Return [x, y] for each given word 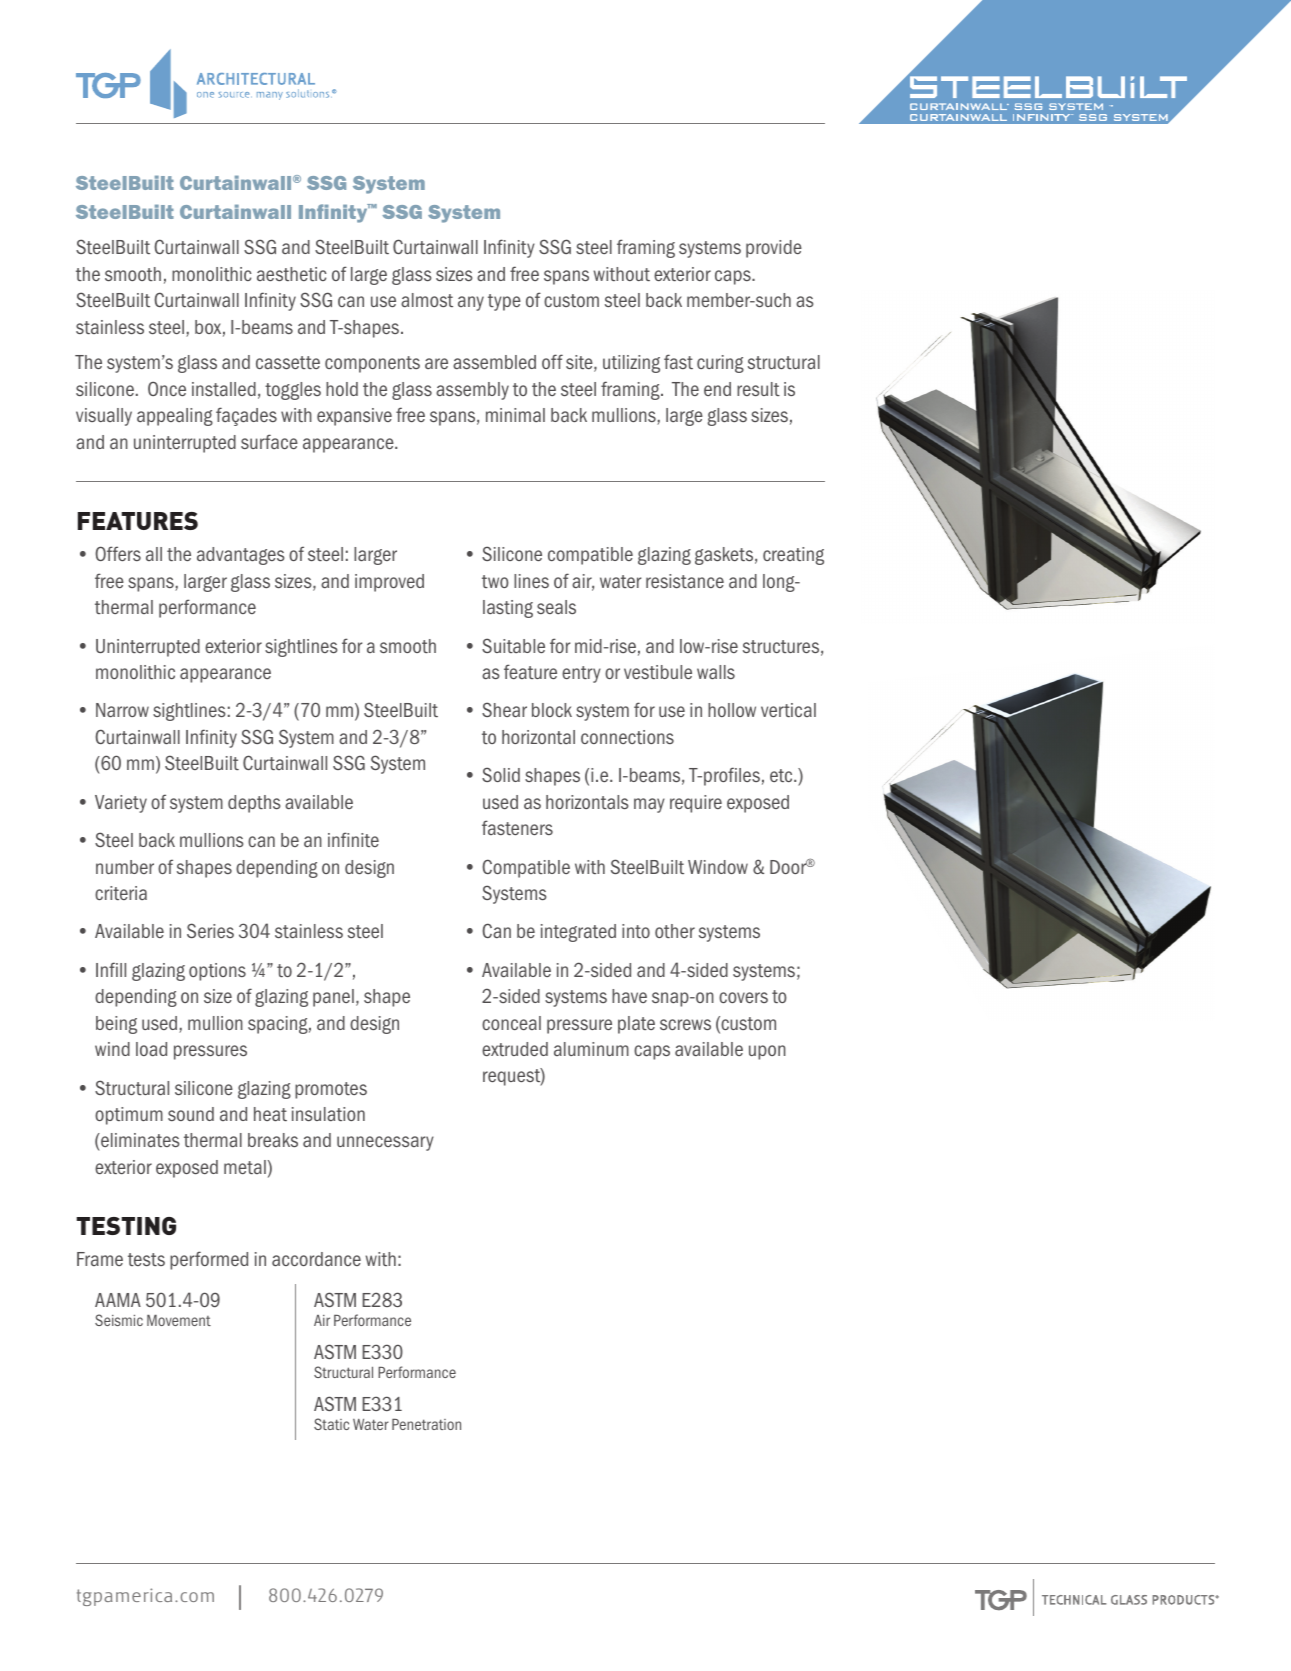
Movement [179, 1320]
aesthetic [292, 274]
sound [191, 1114]
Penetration [426, 1424]
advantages [240, 556]
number [125, 867]
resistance [685, 581]
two [495, 581]
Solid [501, 774]
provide [774, 249]
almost [427, 300]
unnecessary [385, 1143]
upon [767, 1052]
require [696, 804]
